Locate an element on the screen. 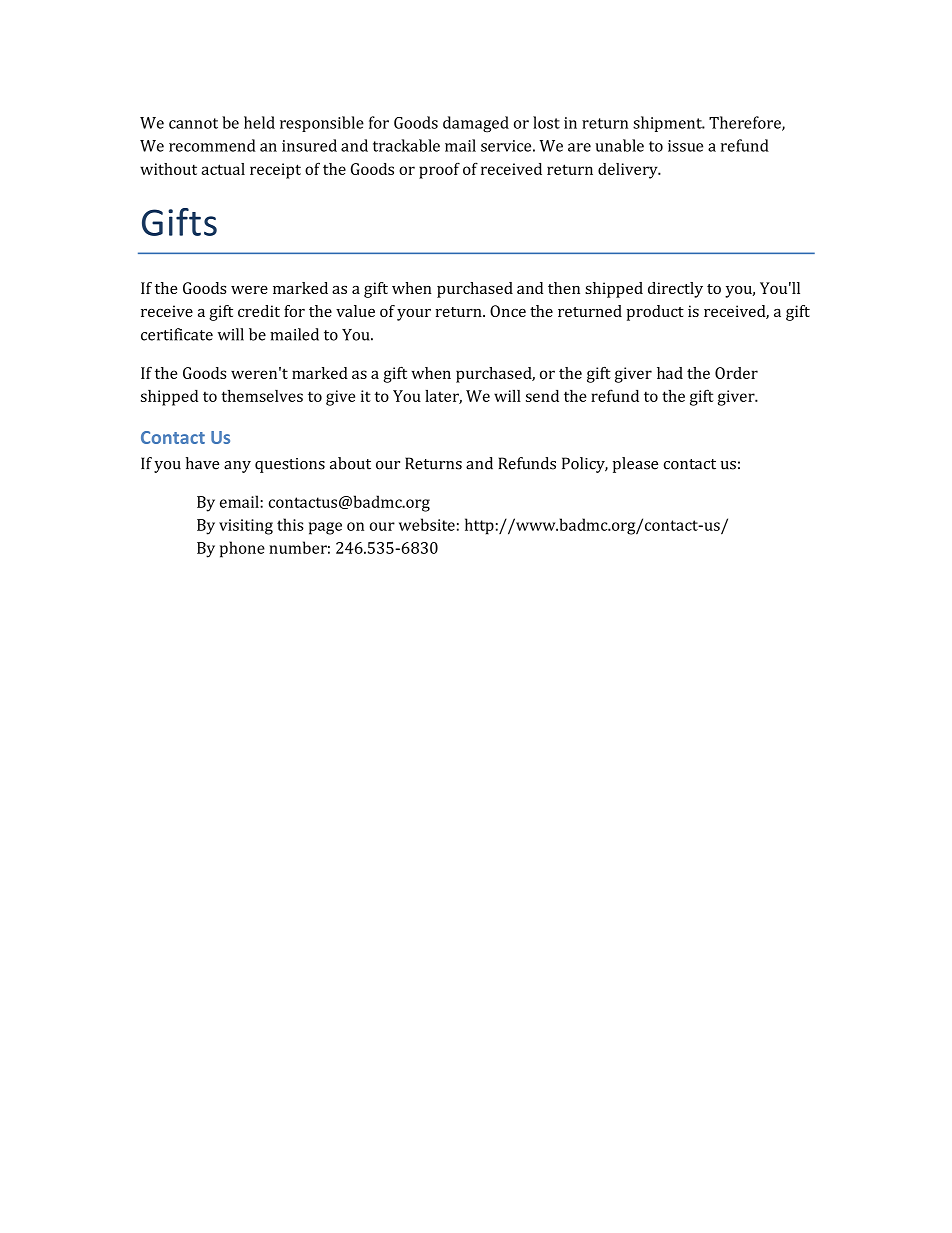  visiting is located at coordinates (246, 527).
